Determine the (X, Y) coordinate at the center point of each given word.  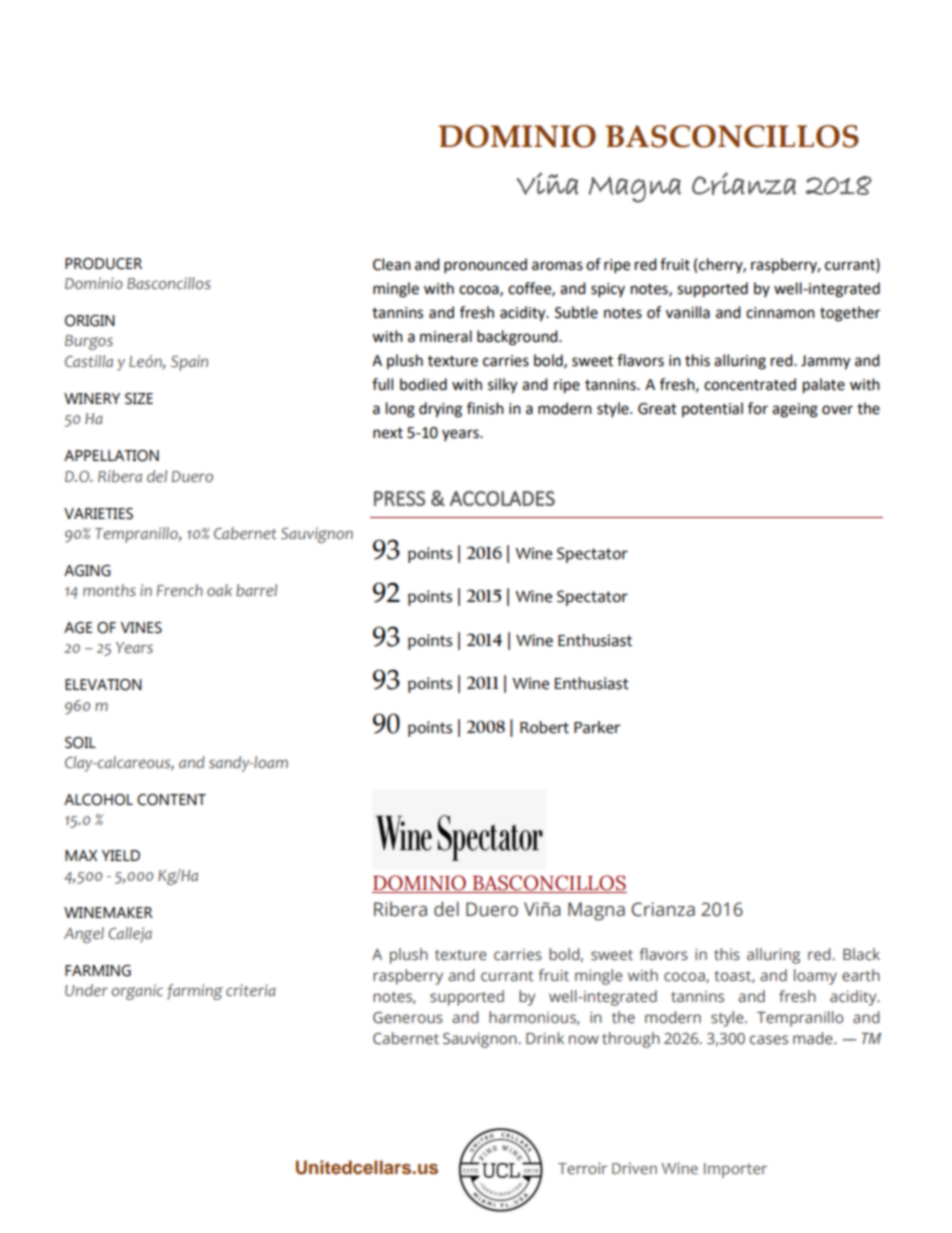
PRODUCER (103, 264)
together (850, 314)
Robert (544, 727)
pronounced (485, 266)
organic (137, 992)
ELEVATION (103, 685)
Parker (597, 727)
